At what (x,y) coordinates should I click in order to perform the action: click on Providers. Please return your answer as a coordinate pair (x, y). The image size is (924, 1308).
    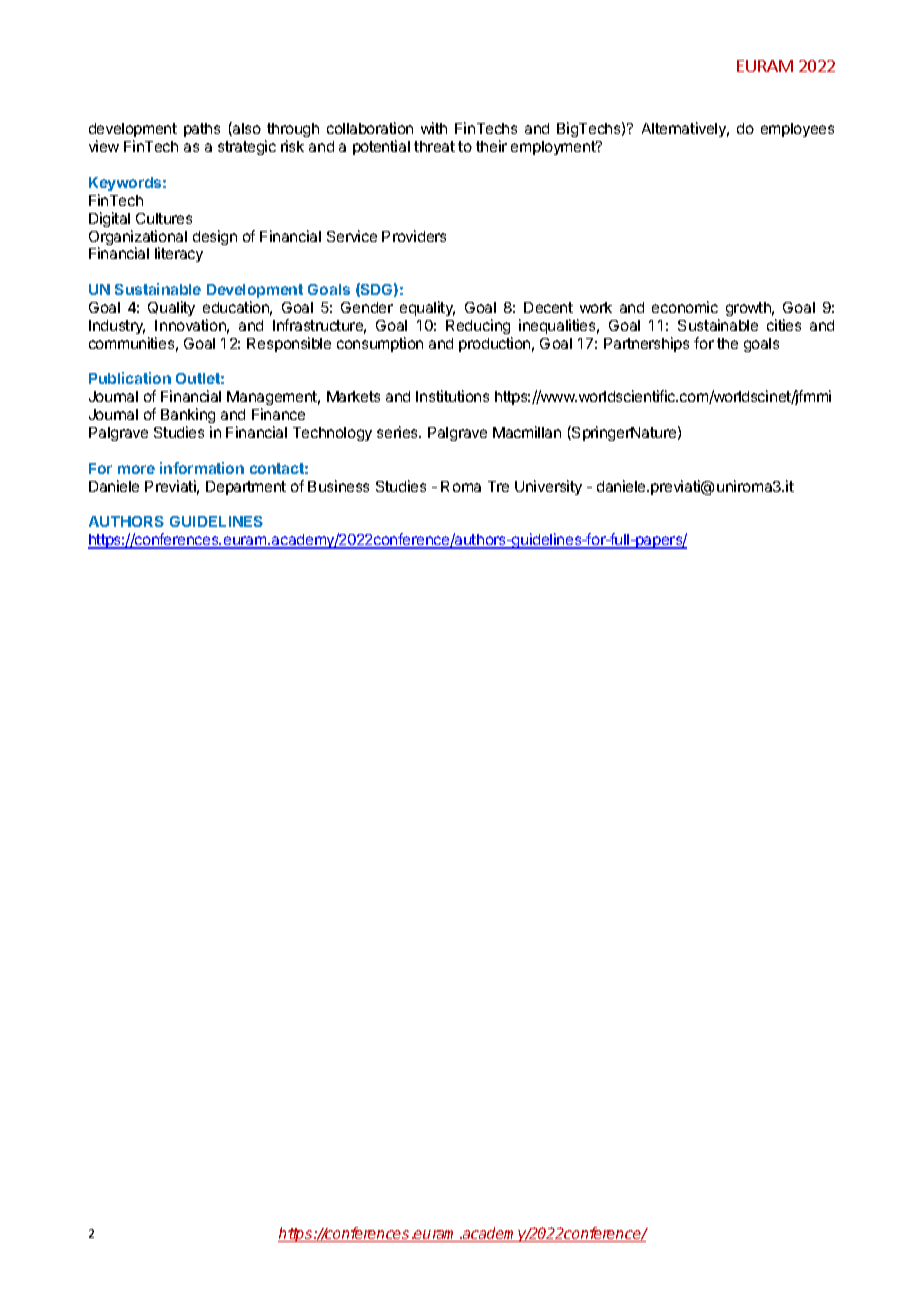
    Looking at the image, I should click on (414, 236).
